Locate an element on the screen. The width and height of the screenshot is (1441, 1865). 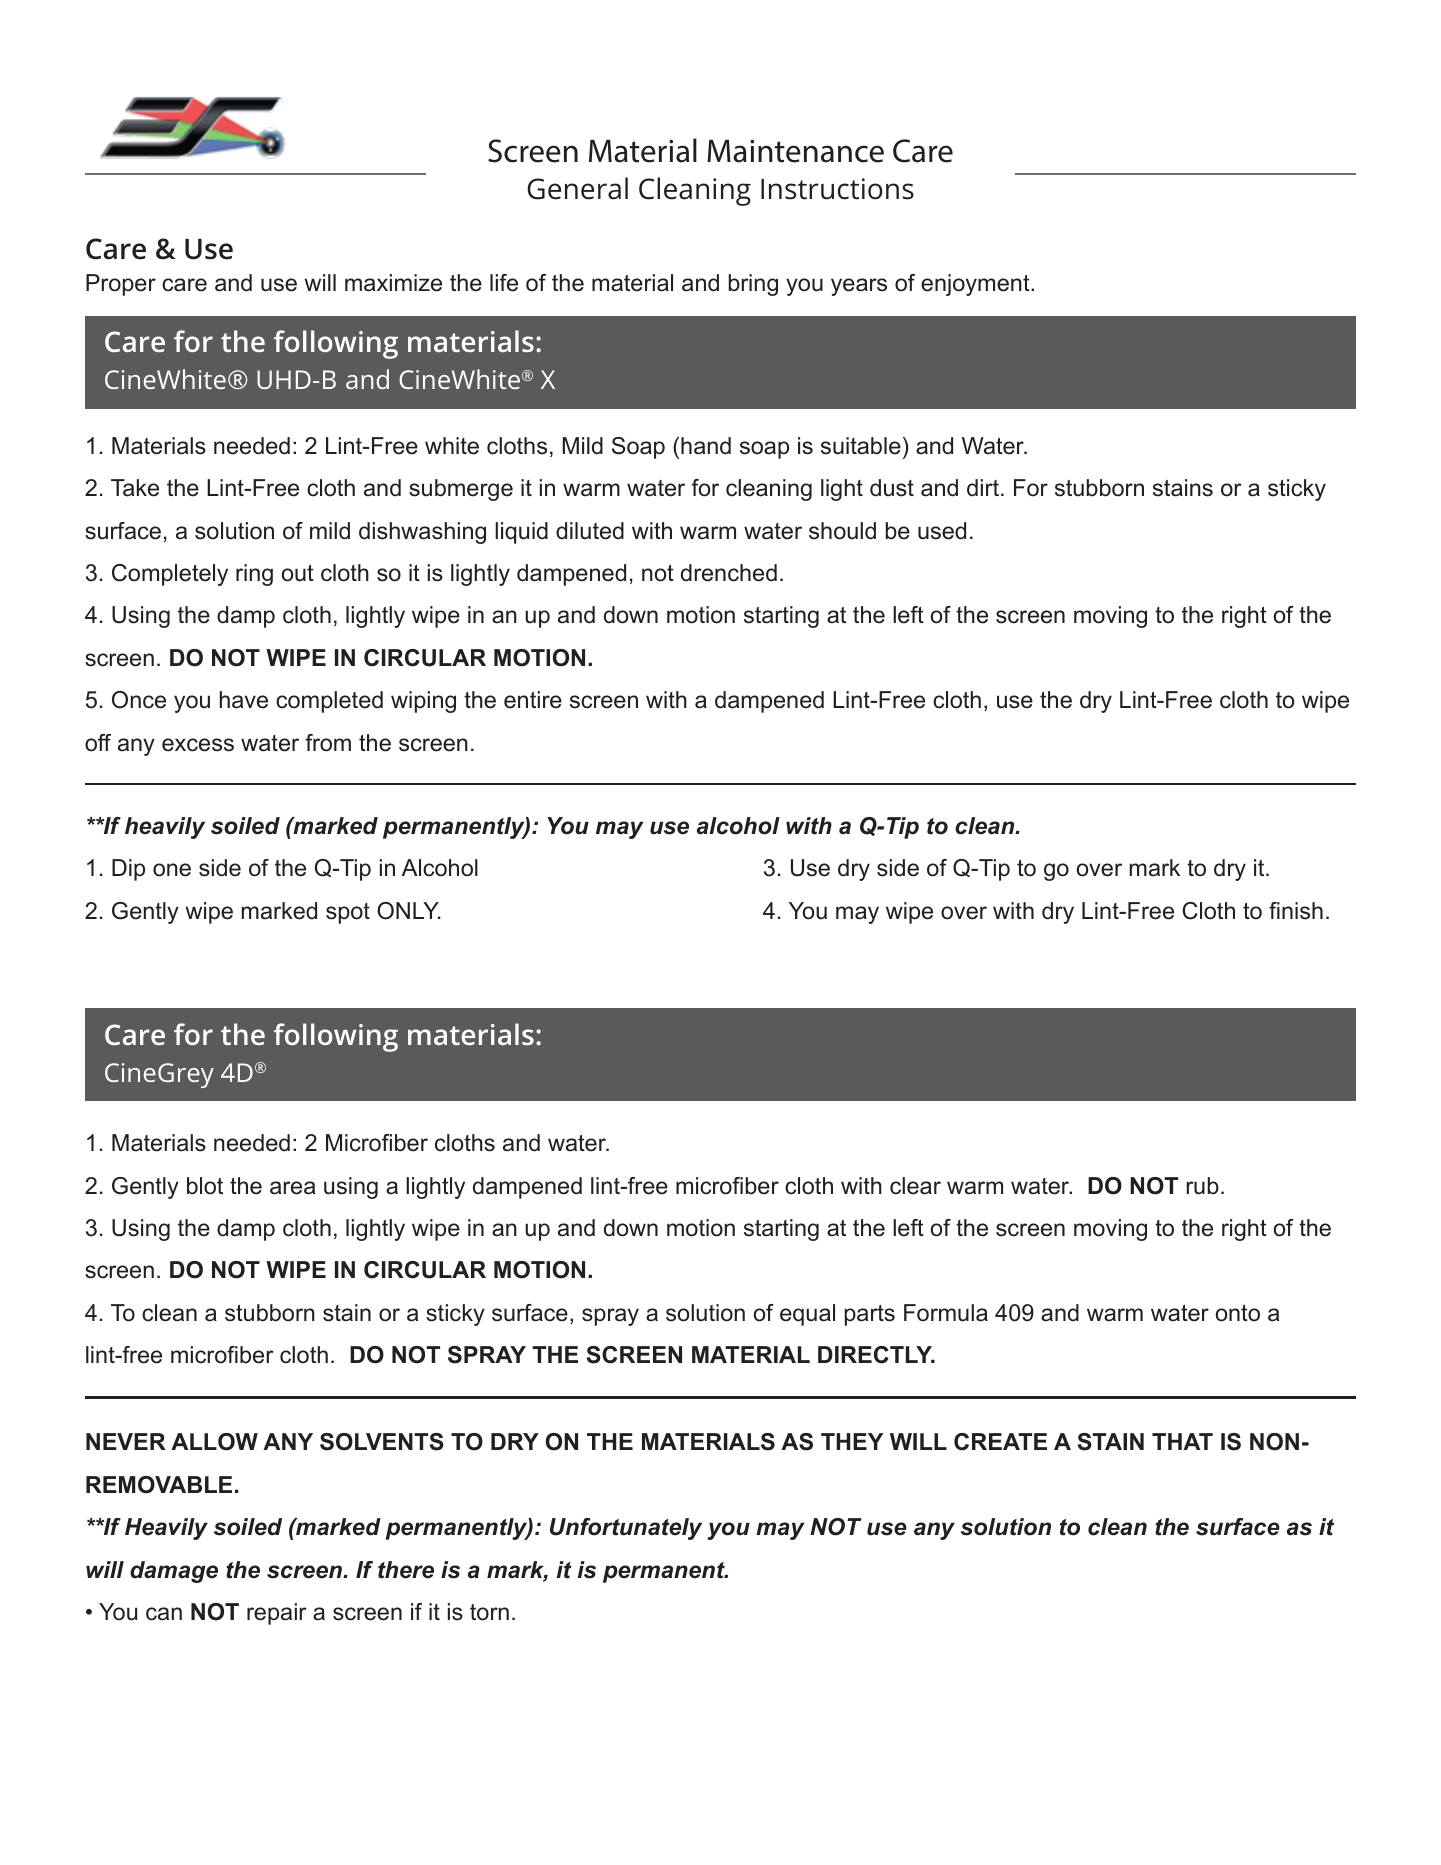
Unfortunately is located at coordinates (626, 1529).
